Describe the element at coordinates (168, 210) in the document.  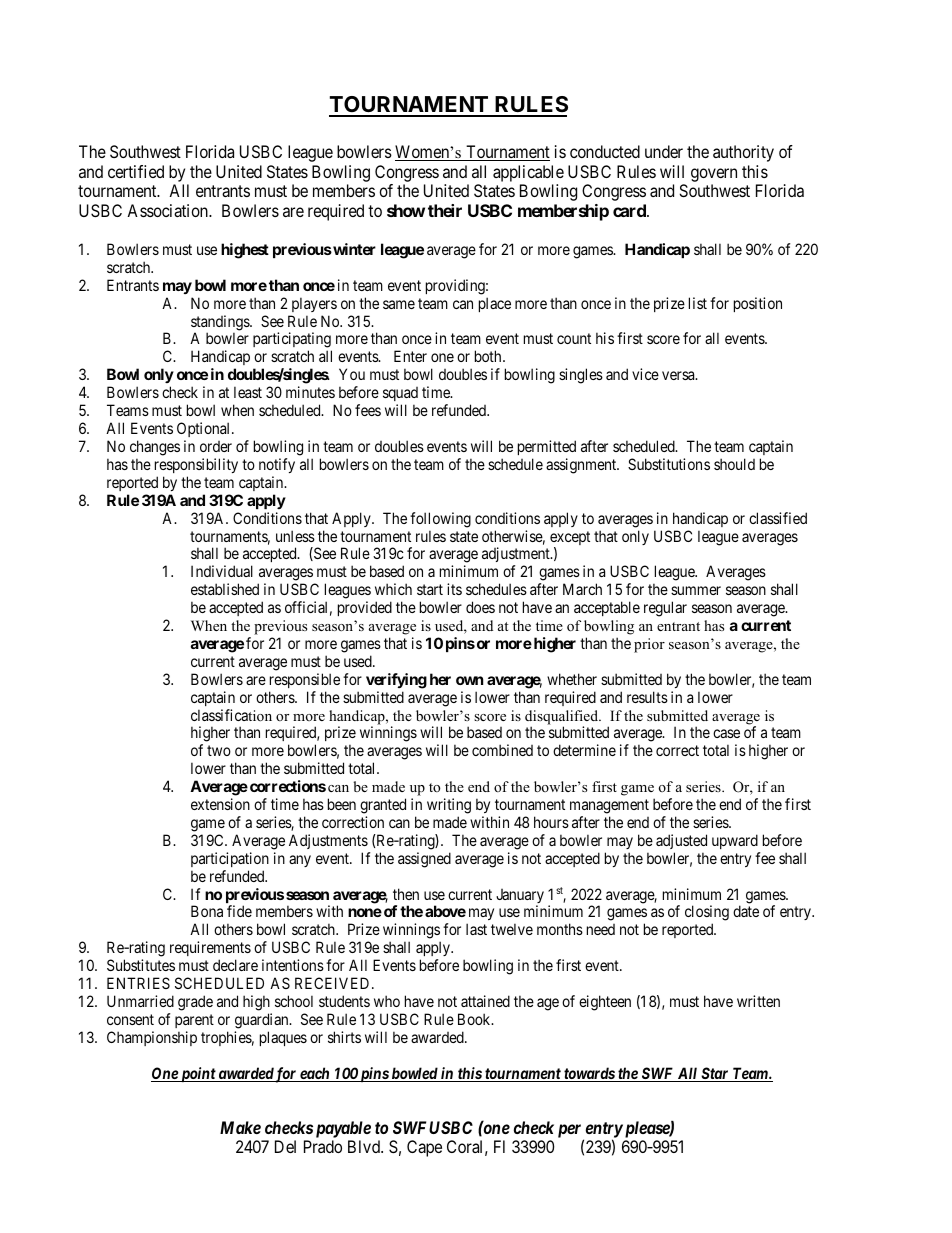
I see `Association` at that location.
